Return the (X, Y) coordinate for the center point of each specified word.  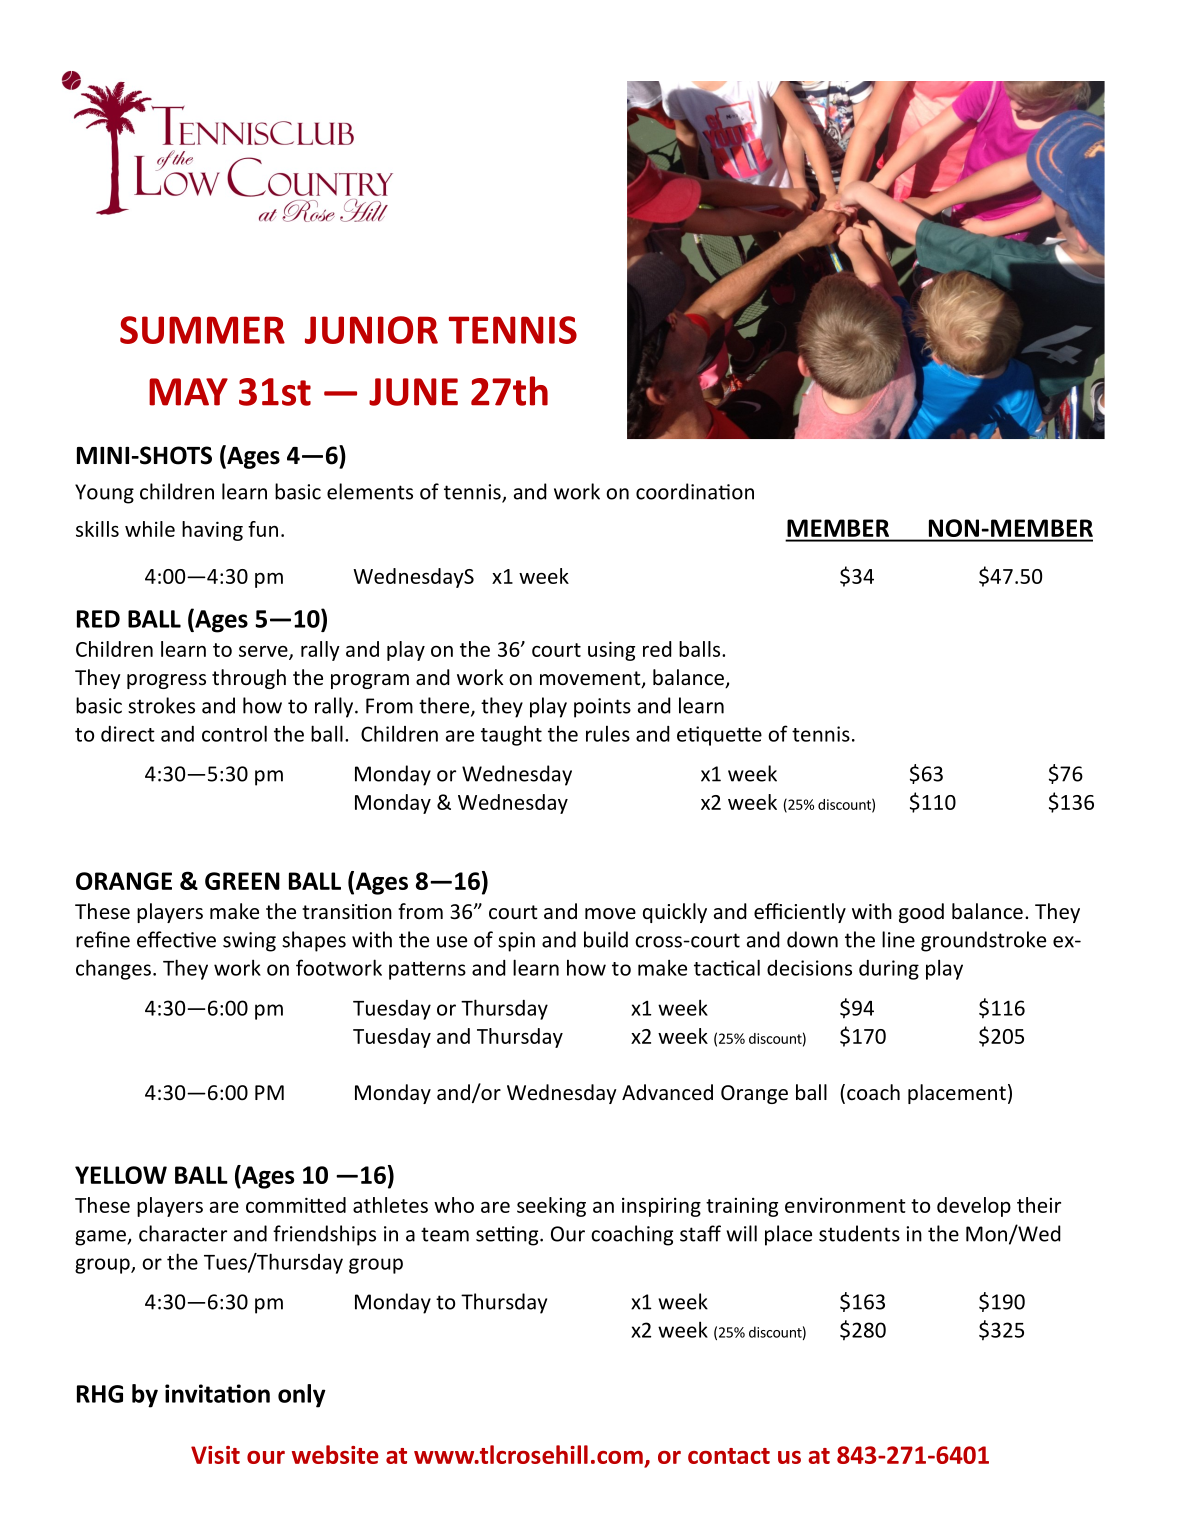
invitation (217, 1393)
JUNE (413, 392)
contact (729, 1456)
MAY (188, 392)
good (921, 913)
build (606, 939)
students (859, 1233)
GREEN (242, 881)
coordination (695, 491)
